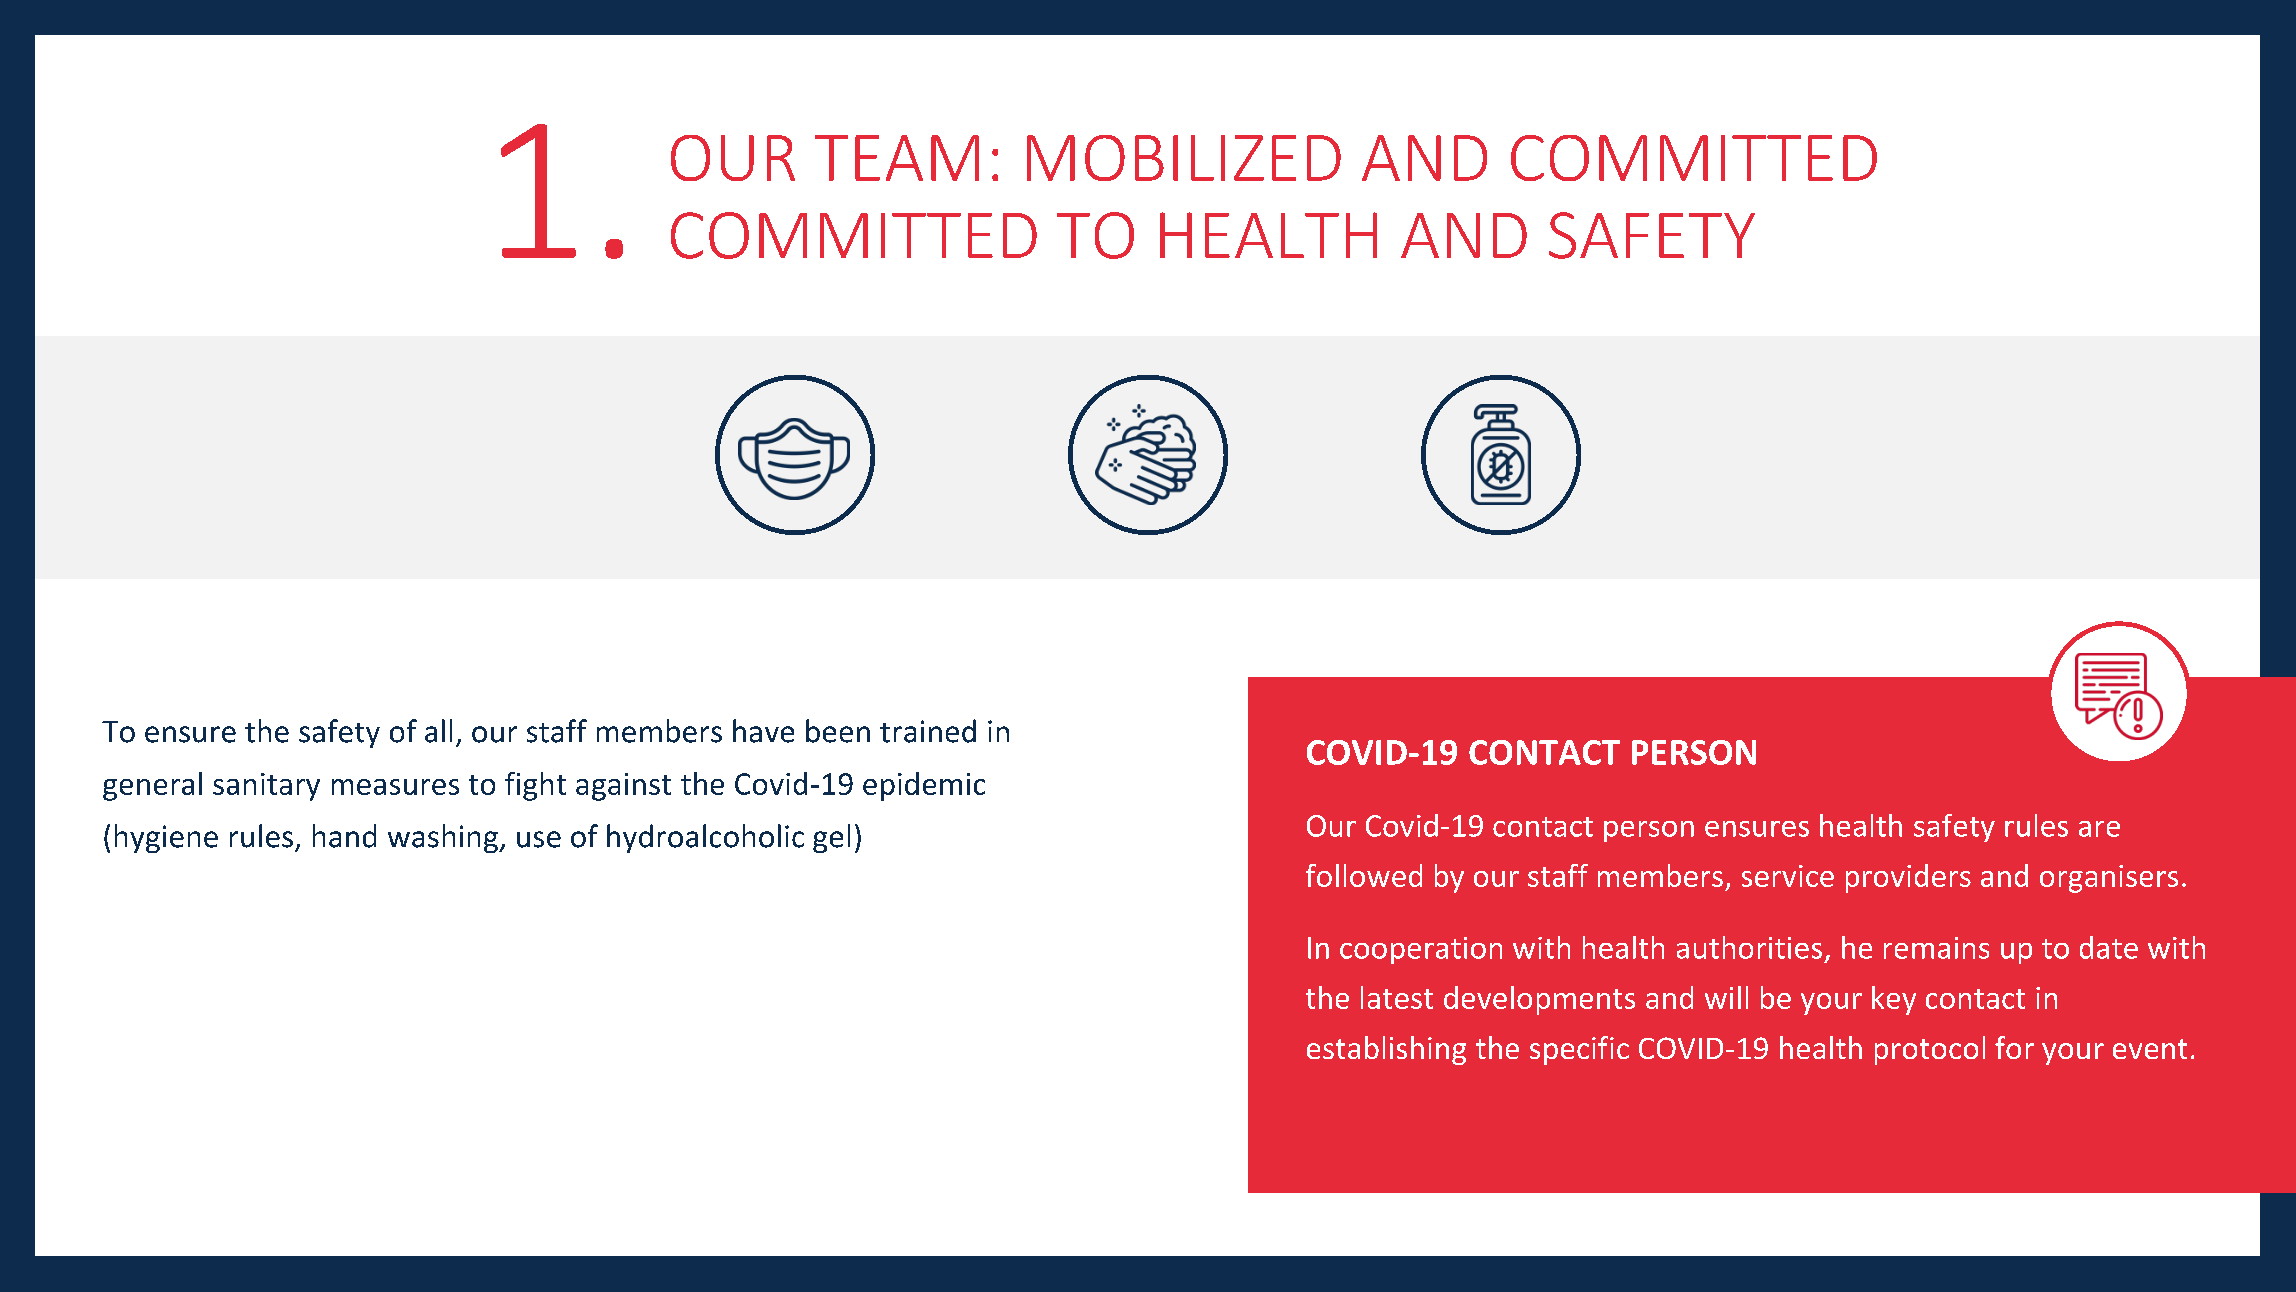 The height and width of the image is (1292, 2296). I want to click on all, so click(438, 731).
